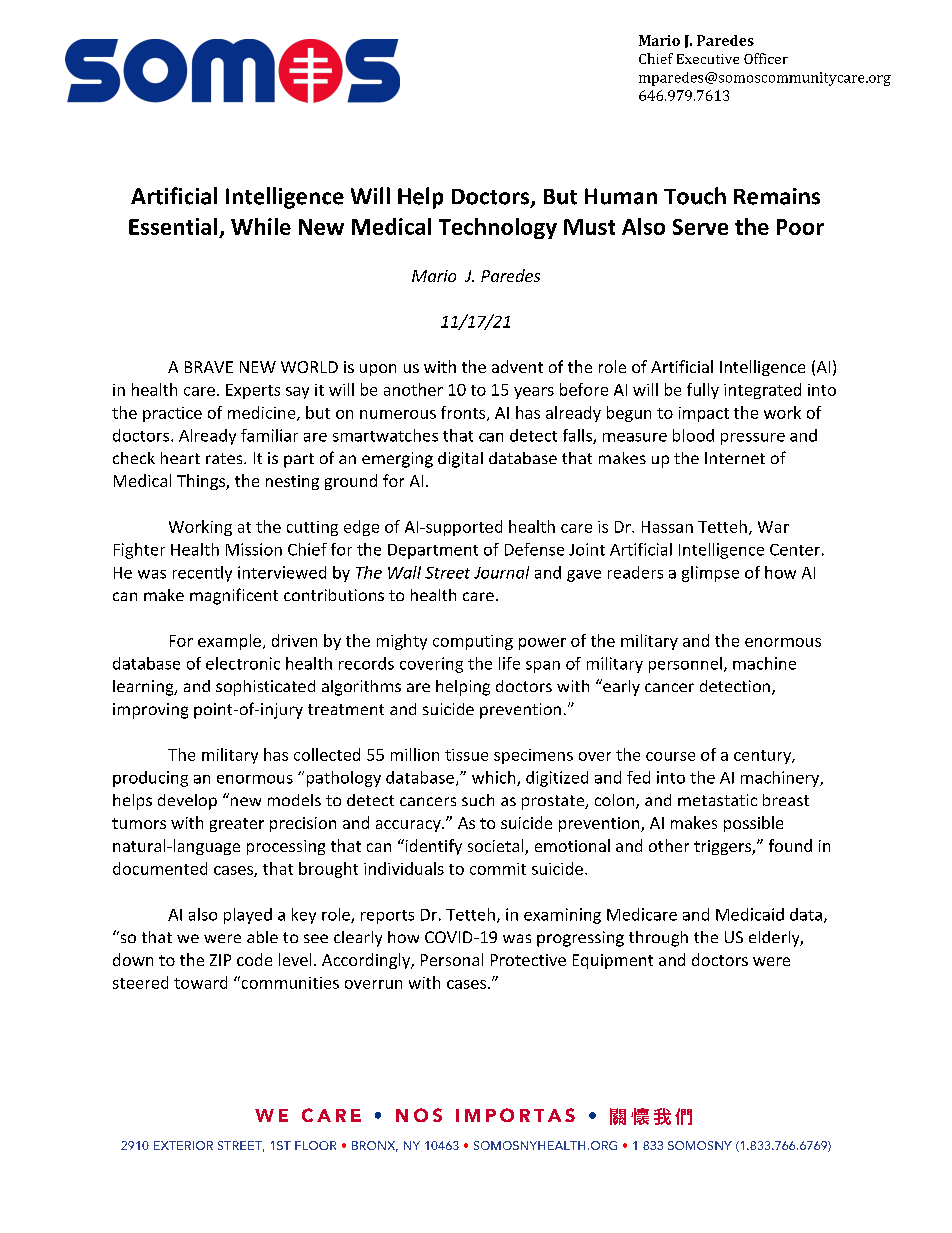  I want to click on EXTERIOR, so click(183, 1145).
